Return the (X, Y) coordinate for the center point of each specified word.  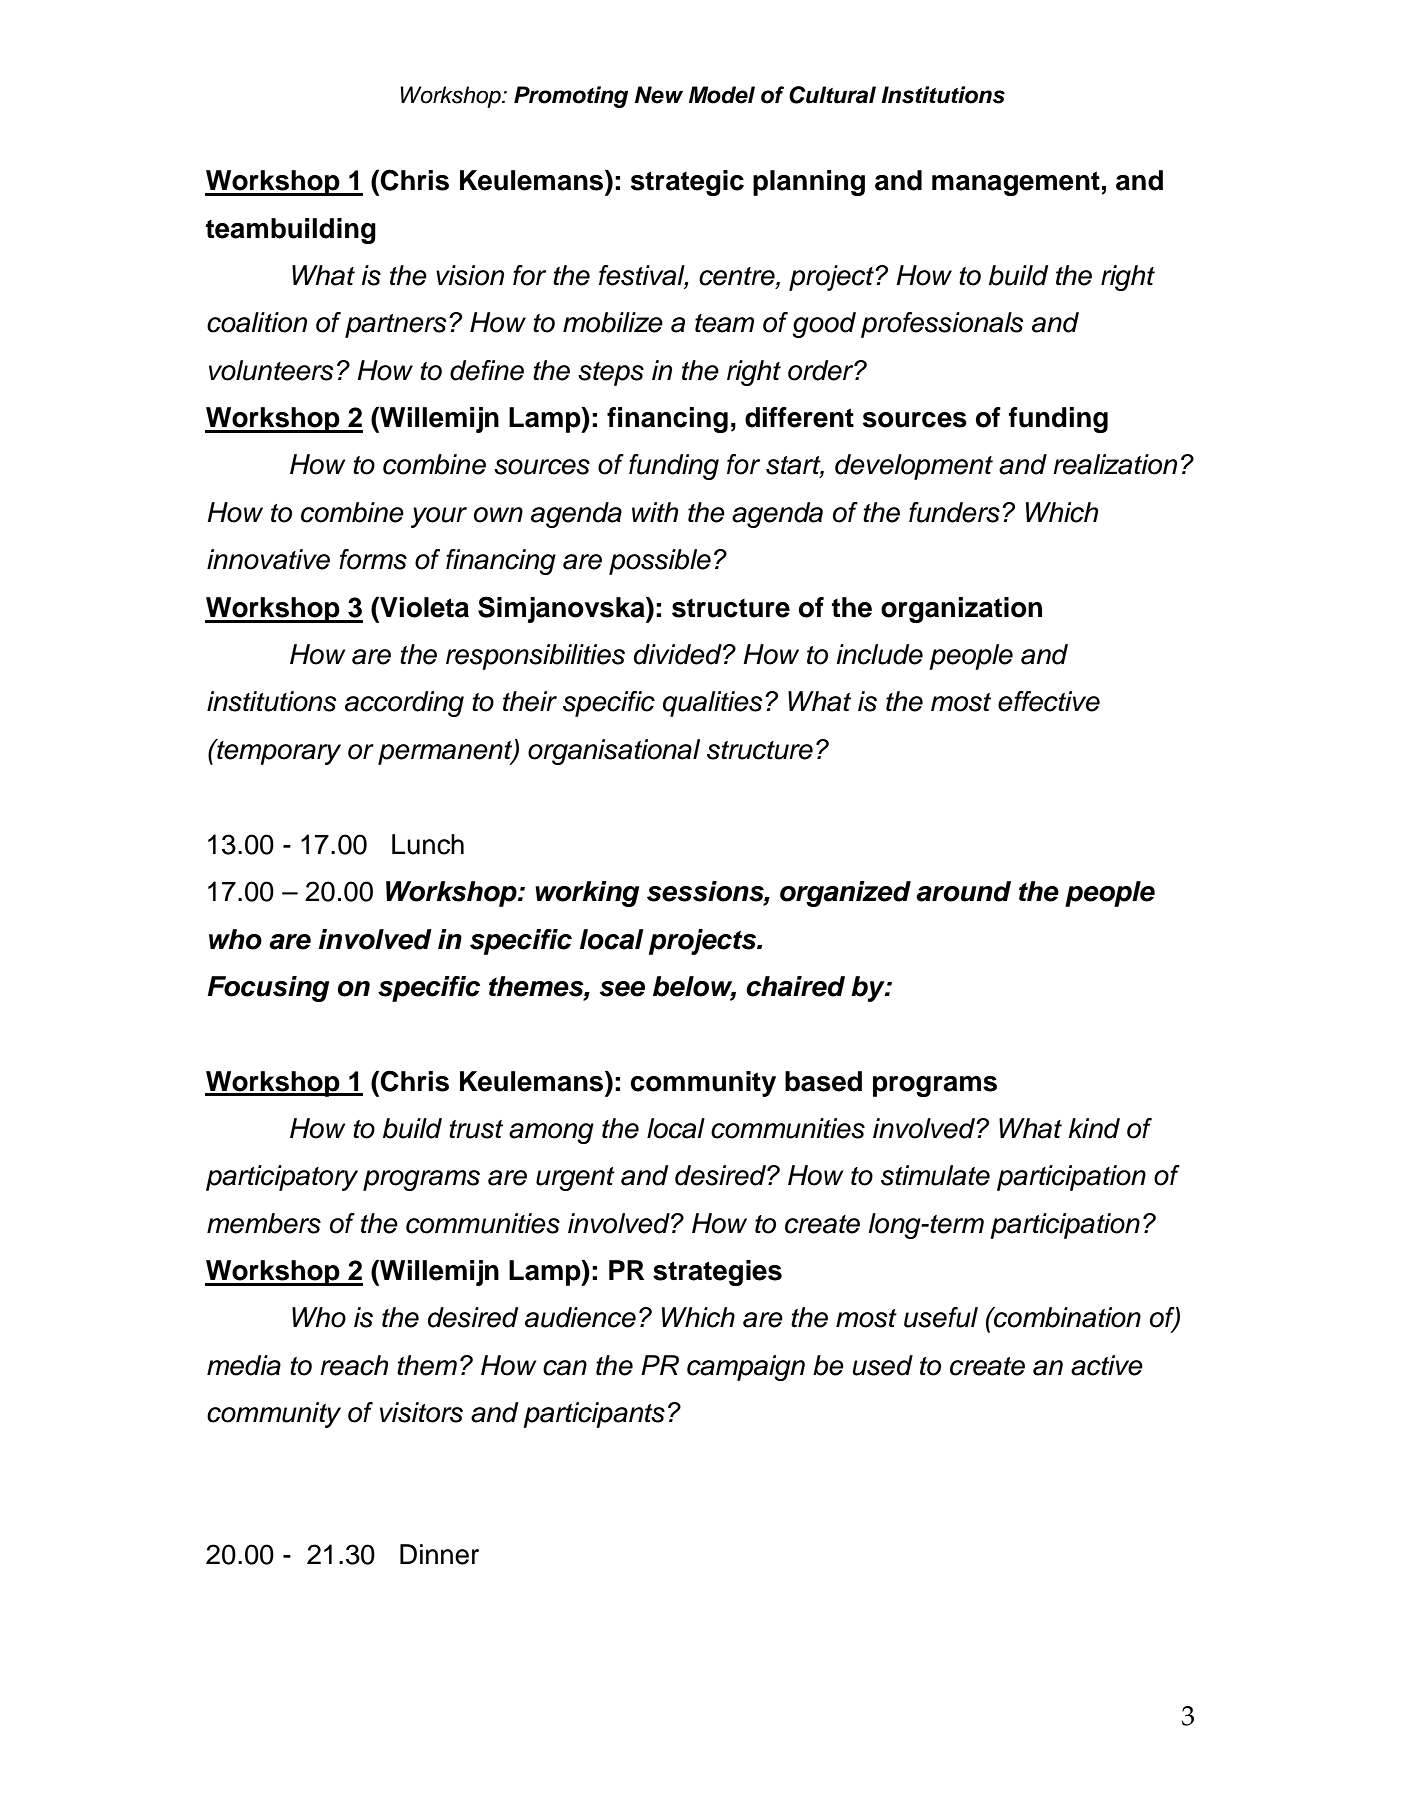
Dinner (439, 1554)
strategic (687, 183)
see (622, 989)
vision (470, 275)
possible (660, 562)
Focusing (268, 989)
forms (373, 559)
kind (1094, 1128)
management (1016, 183)
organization (961, 610)
